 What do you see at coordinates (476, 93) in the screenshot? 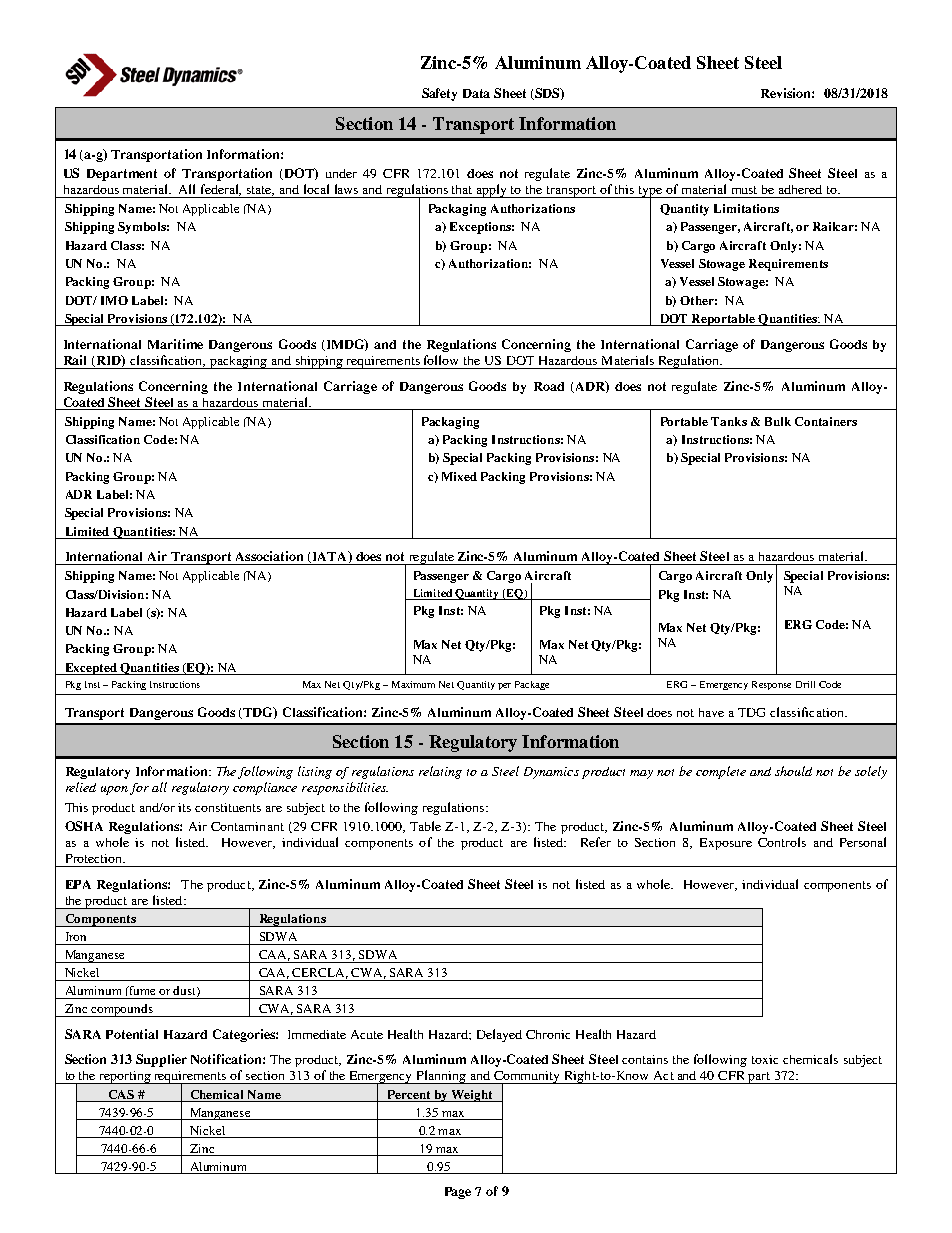
I see `Data` at bounding box center [476, 93].
